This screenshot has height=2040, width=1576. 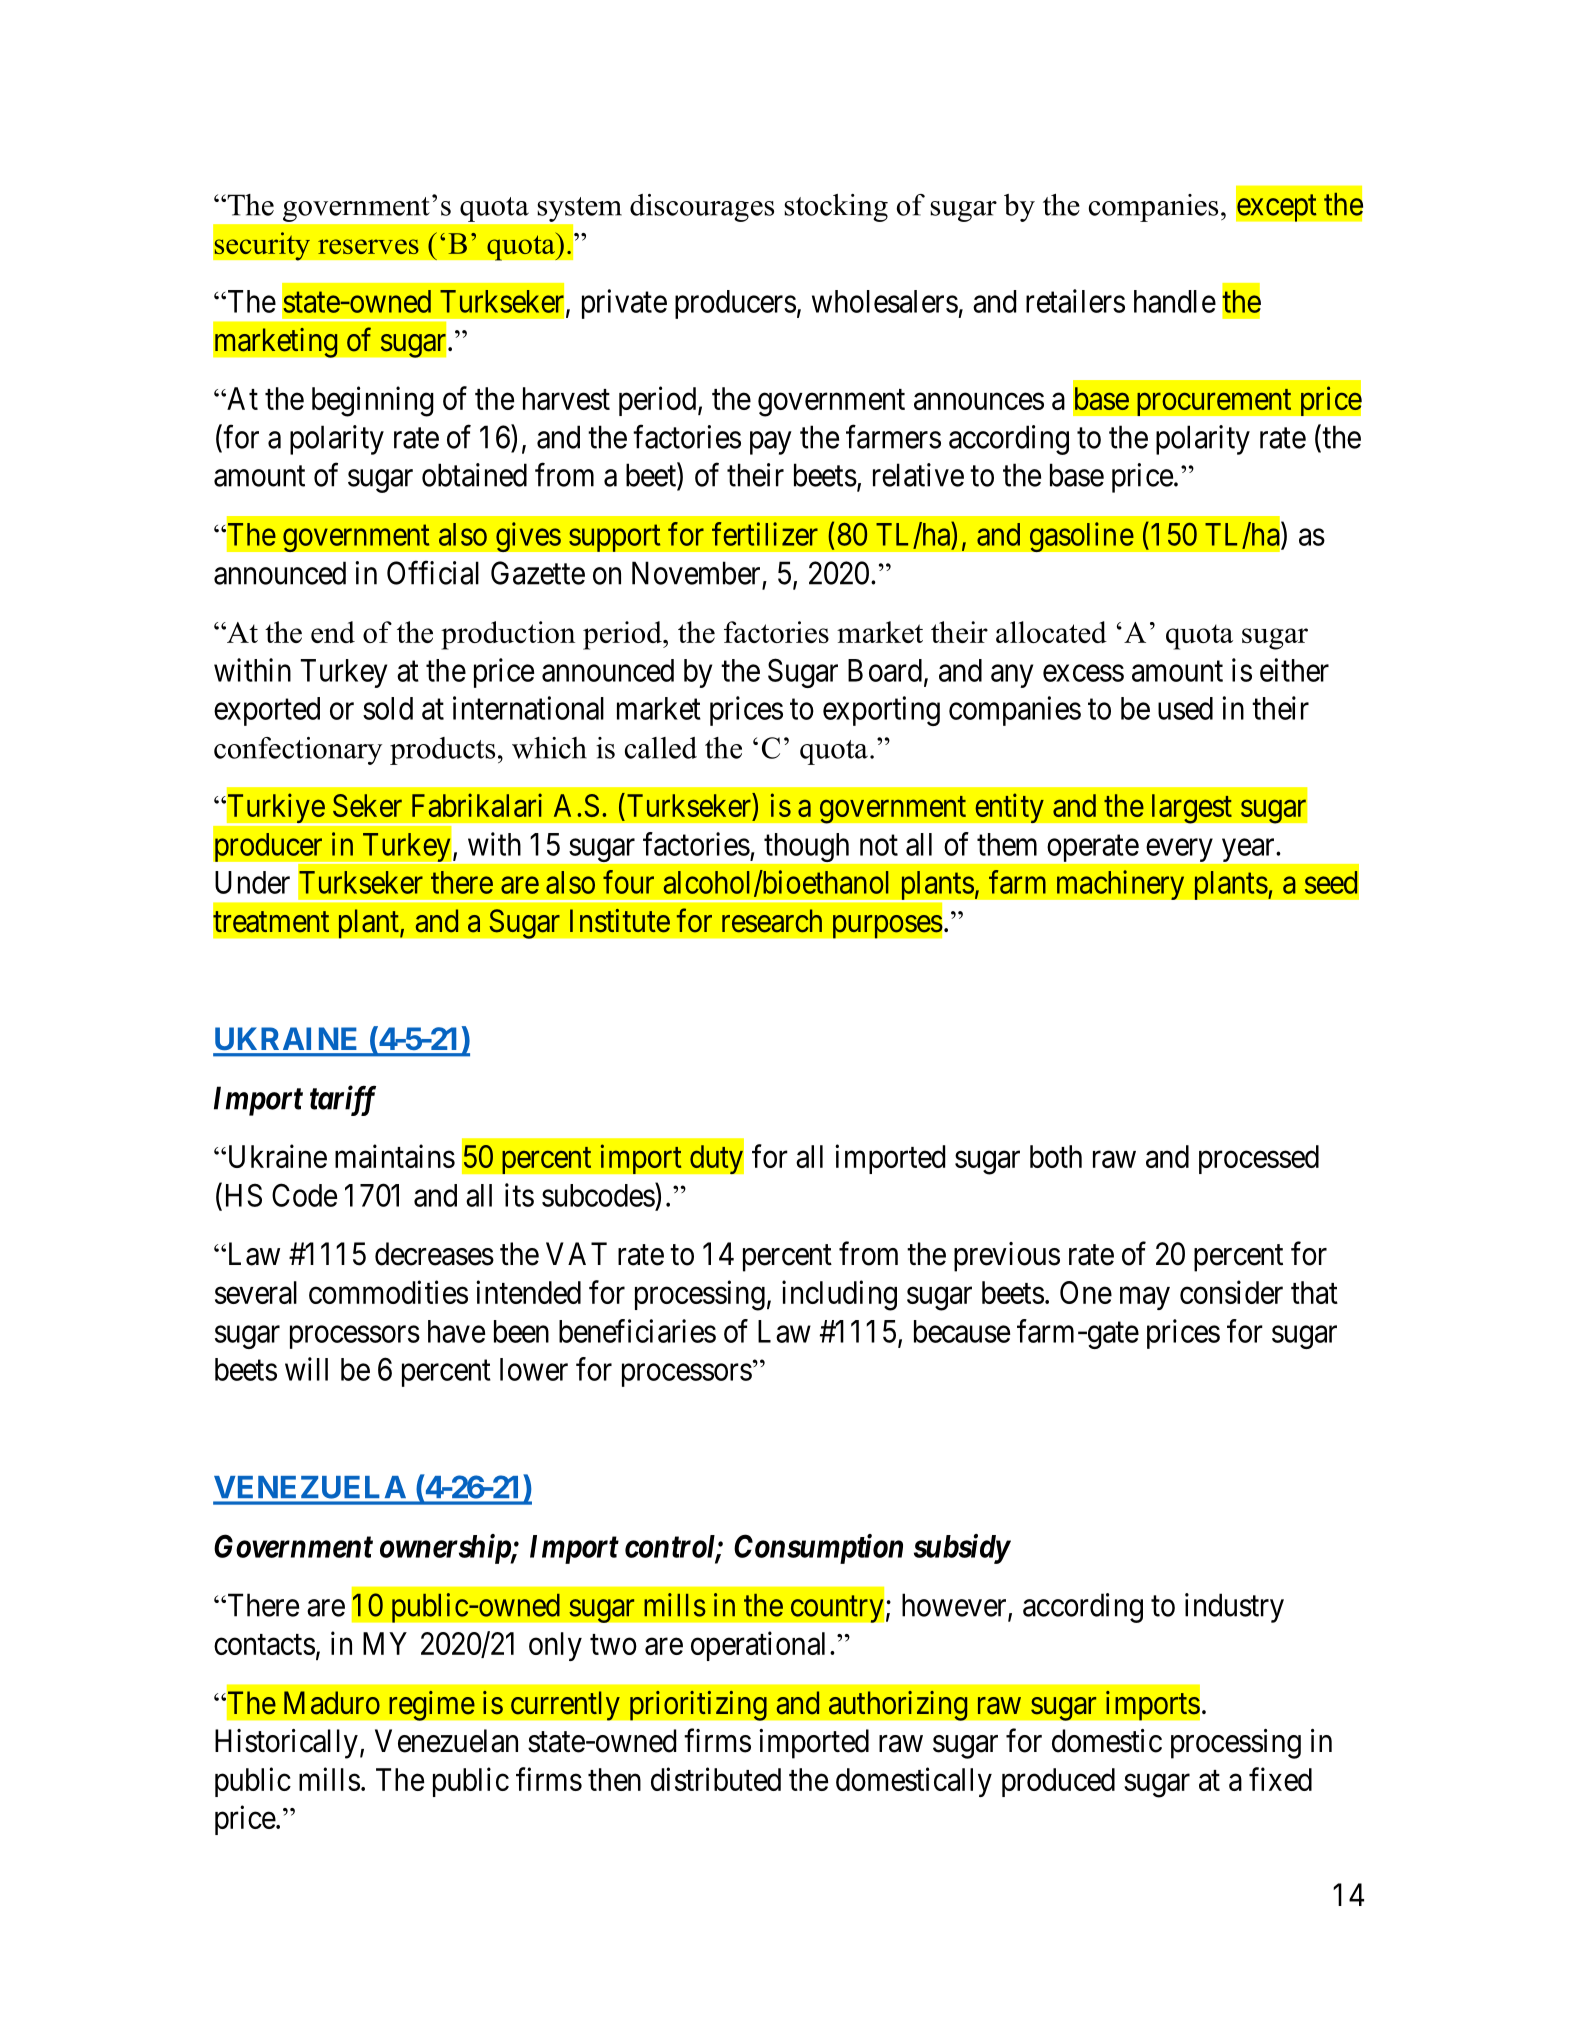 What do you see at coordinates (881, 711) in the screenshot?
I see `exporting` at bounding box center [881, 711].
